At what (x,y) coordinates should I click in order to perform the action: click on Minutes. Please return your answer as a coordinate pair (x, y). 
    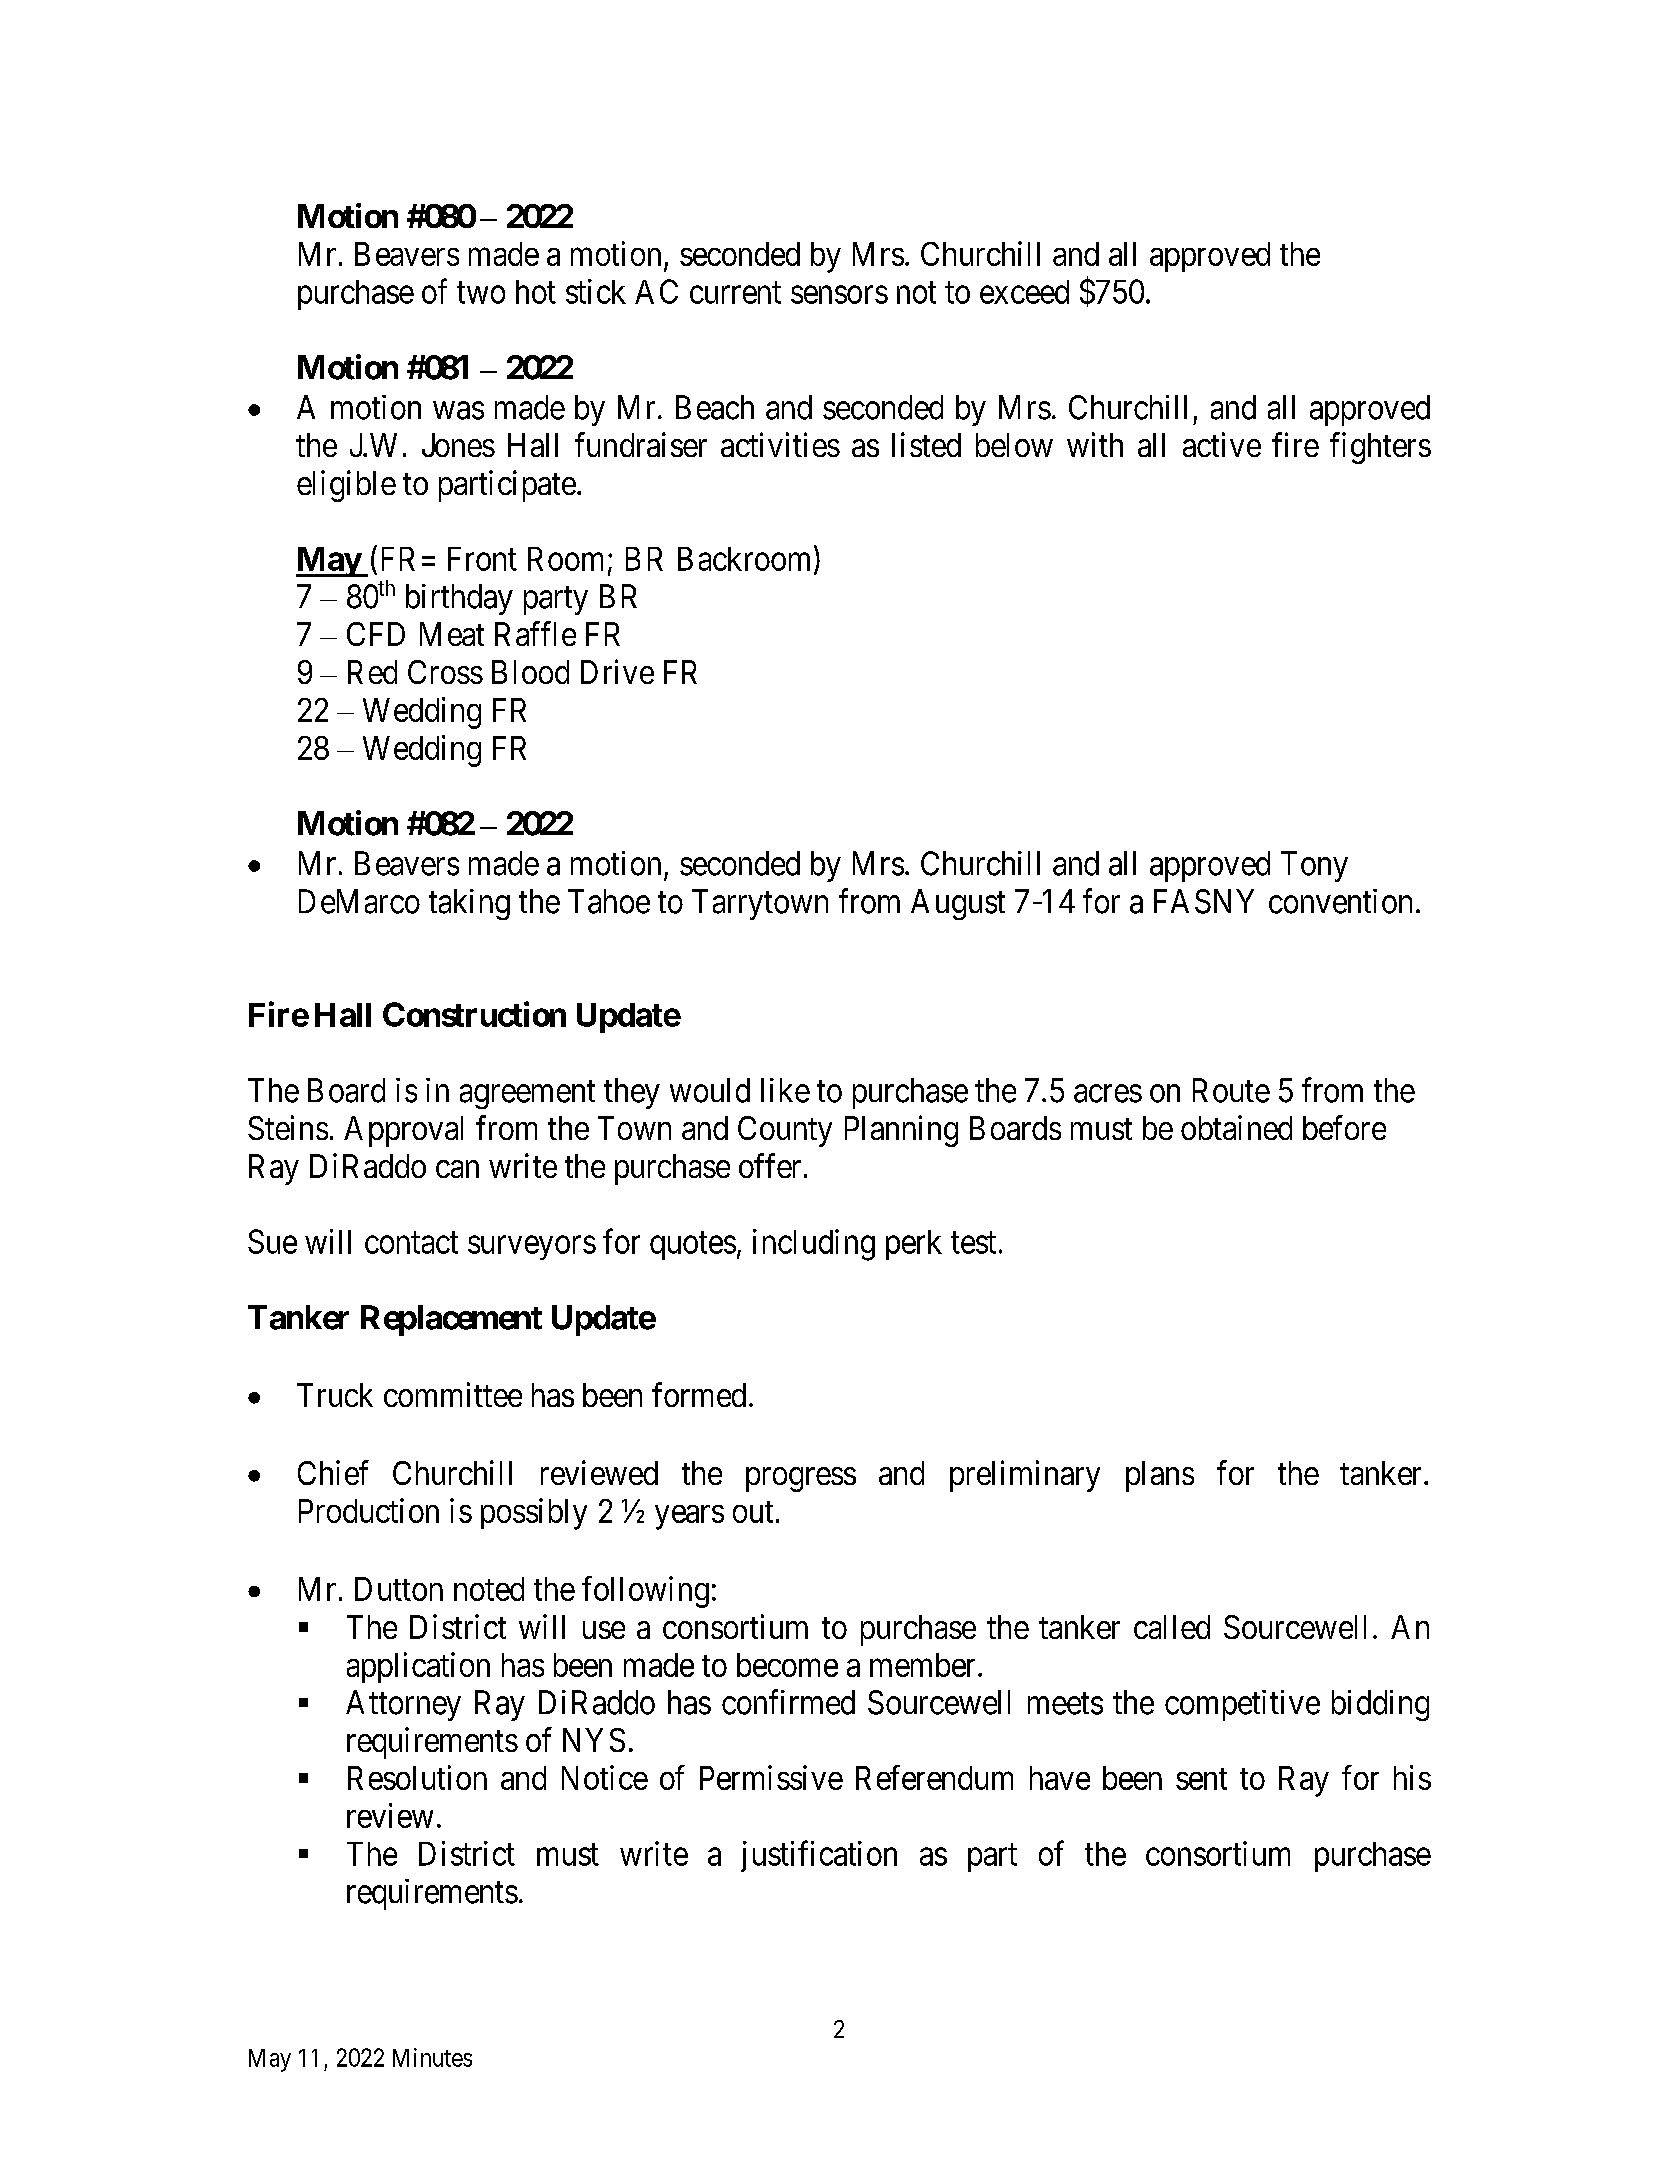
    Looking at the image, I should click on (432, 2057).
